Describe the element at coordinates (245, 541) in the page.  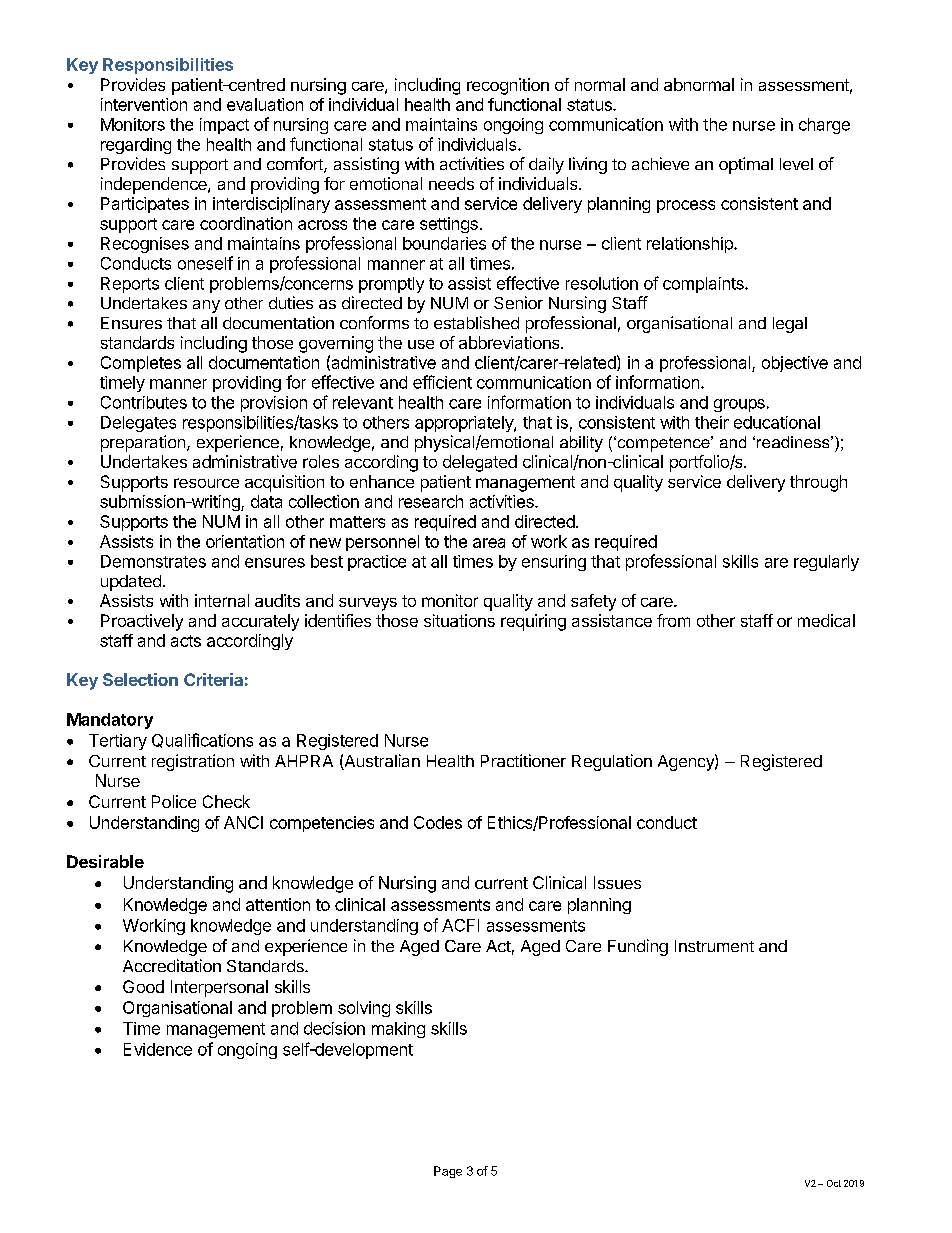
I see `orientation` at that location.
